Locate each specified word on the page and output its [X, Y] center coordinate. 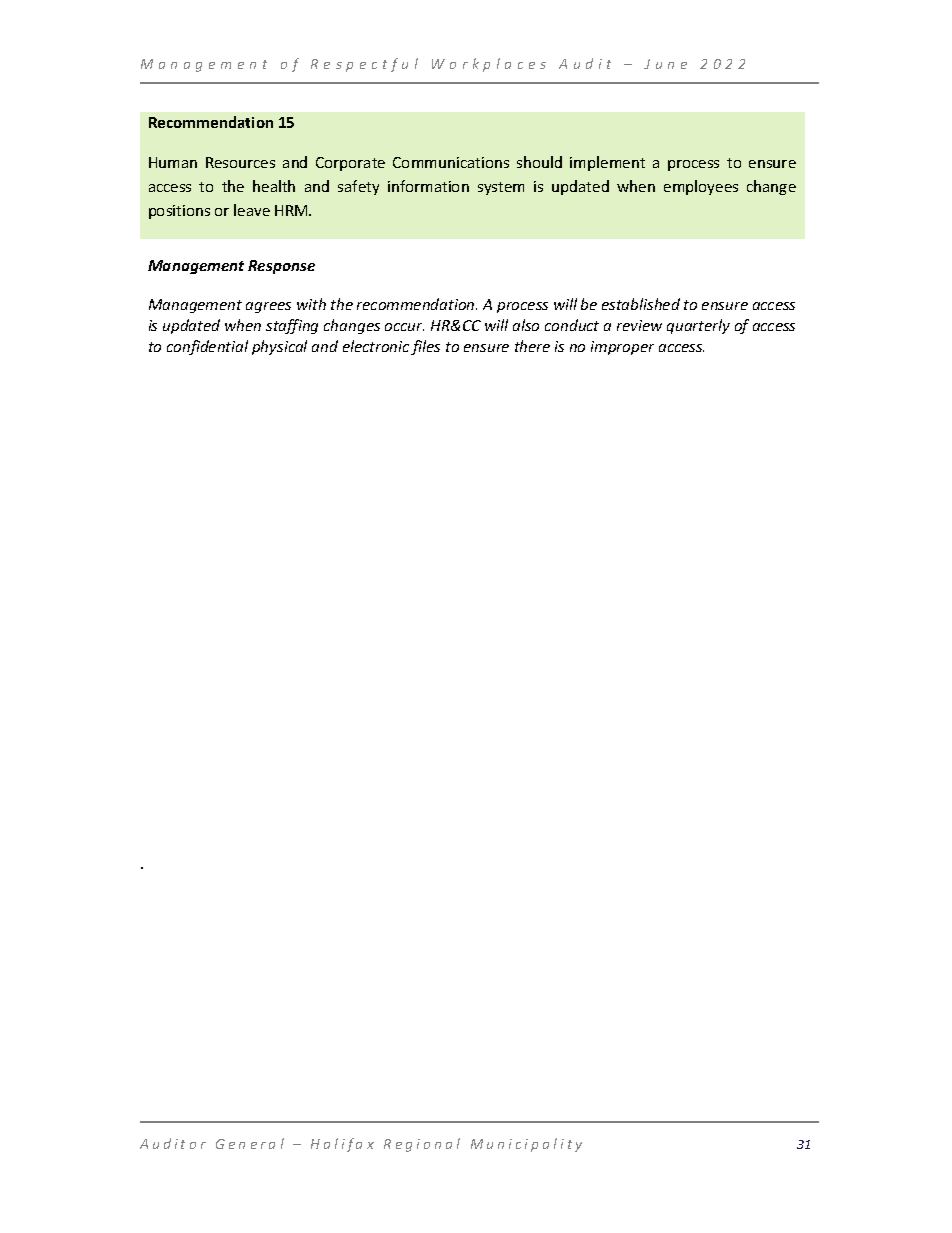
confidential [207, 347]
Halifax [342, 1145]
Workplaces [489, 65]
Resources [240, 162]
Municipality [526, 1145]
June [665, 64]
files [425, 347]
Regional [422, 1145]
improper [622, 348]
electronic [376, 346]
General [250, 1143]
